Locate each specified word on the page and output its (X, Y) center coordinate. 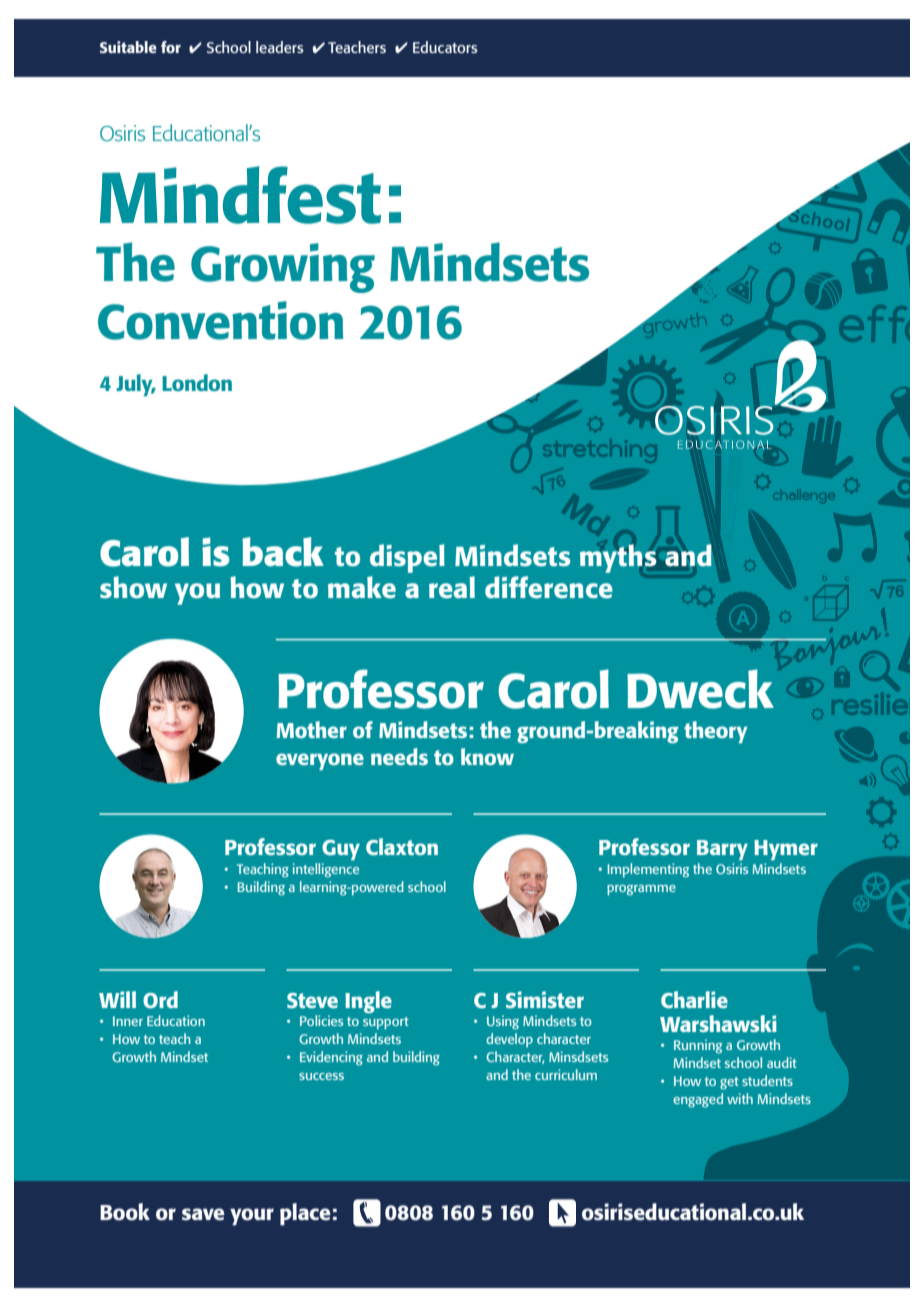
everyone (320, 761)
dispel (407, 558)
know (487, 756)
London (197, 382)
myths (618, 558)
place (305, 1214)
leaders (280, 47)
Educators (445, 47)
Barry (722, 850)
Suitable (128, 47)
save (203, 1214)
